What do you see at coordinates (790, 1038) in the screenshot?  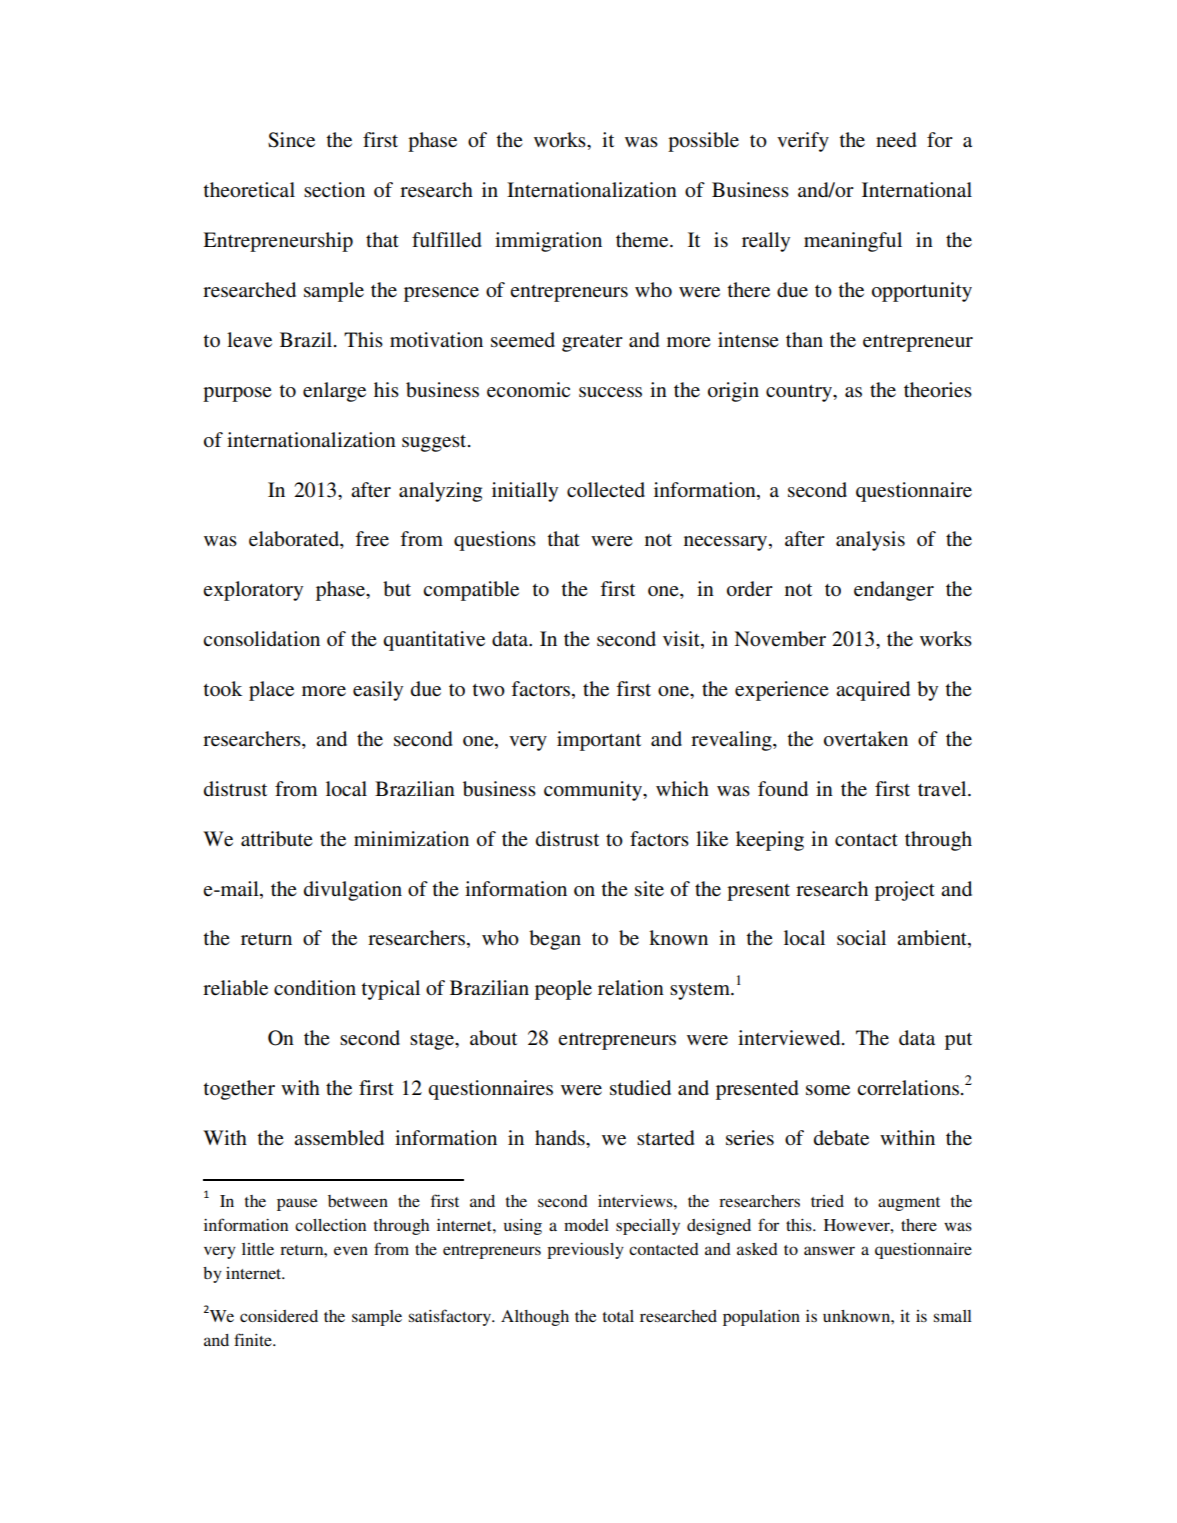 I see `interviewed` at bounding box center [790, 1038].
